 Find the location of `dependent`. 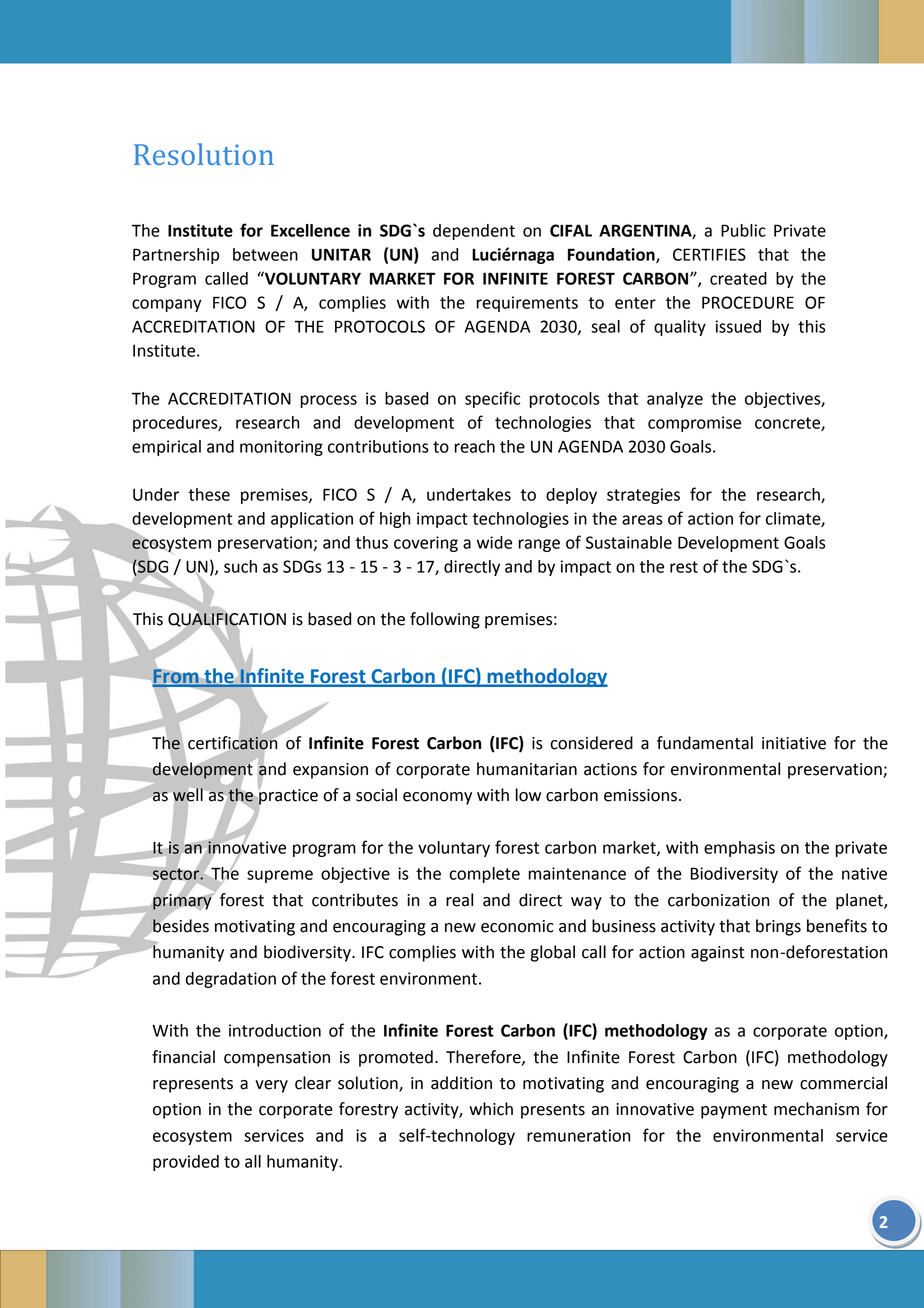

dependent is located at coordinates (474, 232).
